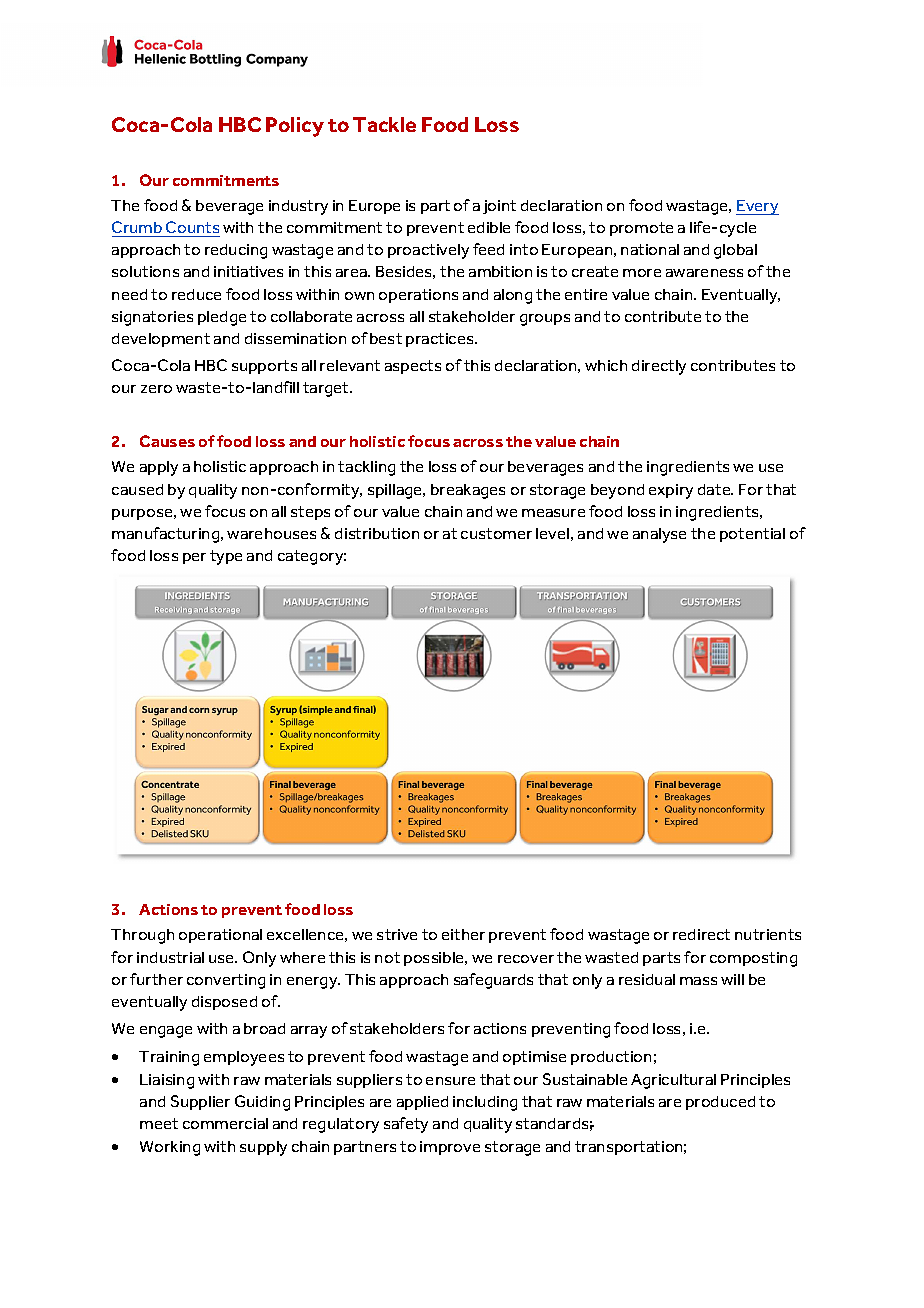  I want to click on produced, so click(720, 1103).
